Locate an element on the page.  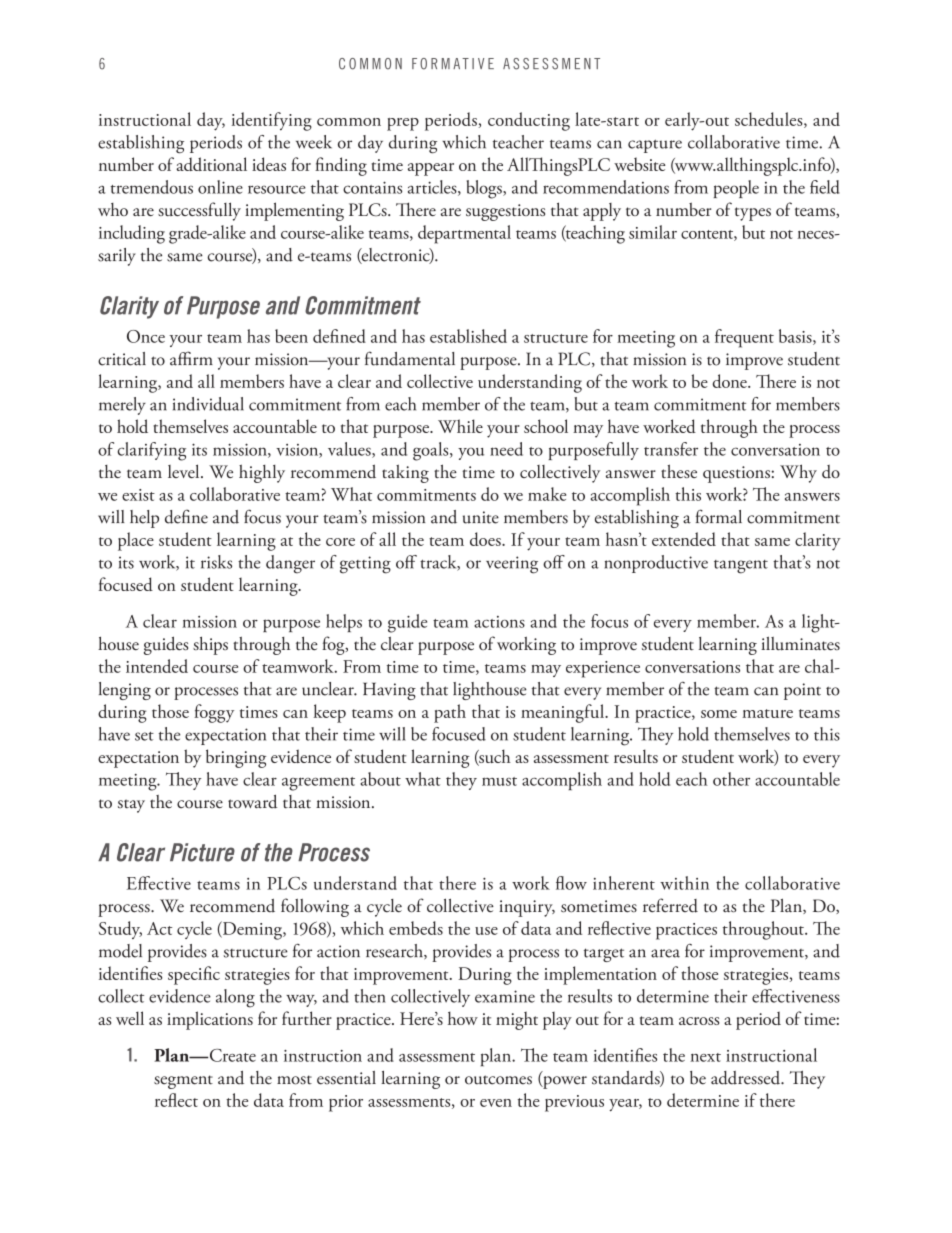
segment is located at coordinates (183, 1082).
